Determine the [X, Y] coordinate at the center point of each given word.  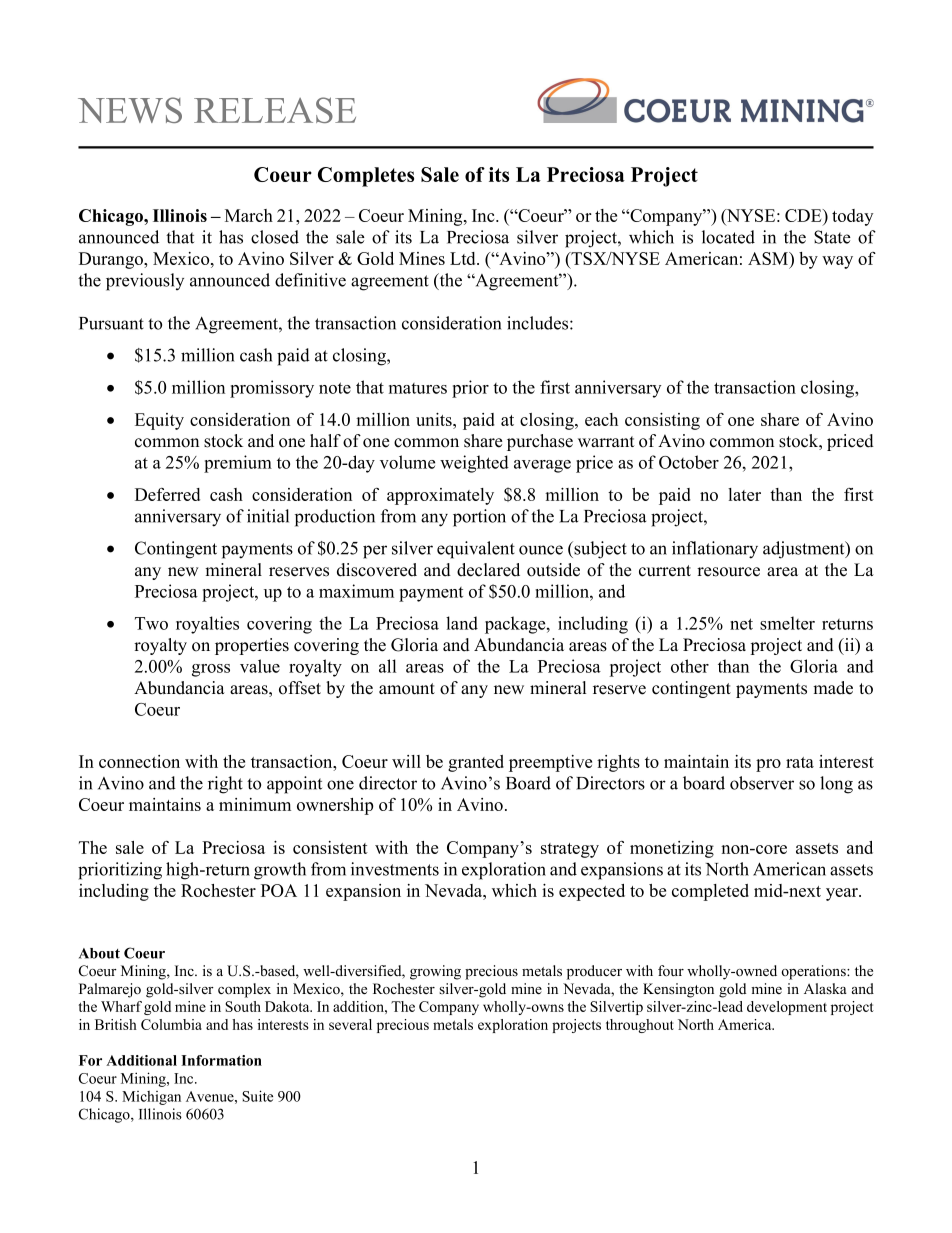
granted [476, 763]
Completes [366, 177]
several [350, 1024]
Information [221, 1060]
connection [139, 761]
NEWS [130, 110]
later [744, 494]
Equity [159, 421]
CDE [804, 217]
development [787, 1008]
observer [762, 783]
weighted [474, 464]
